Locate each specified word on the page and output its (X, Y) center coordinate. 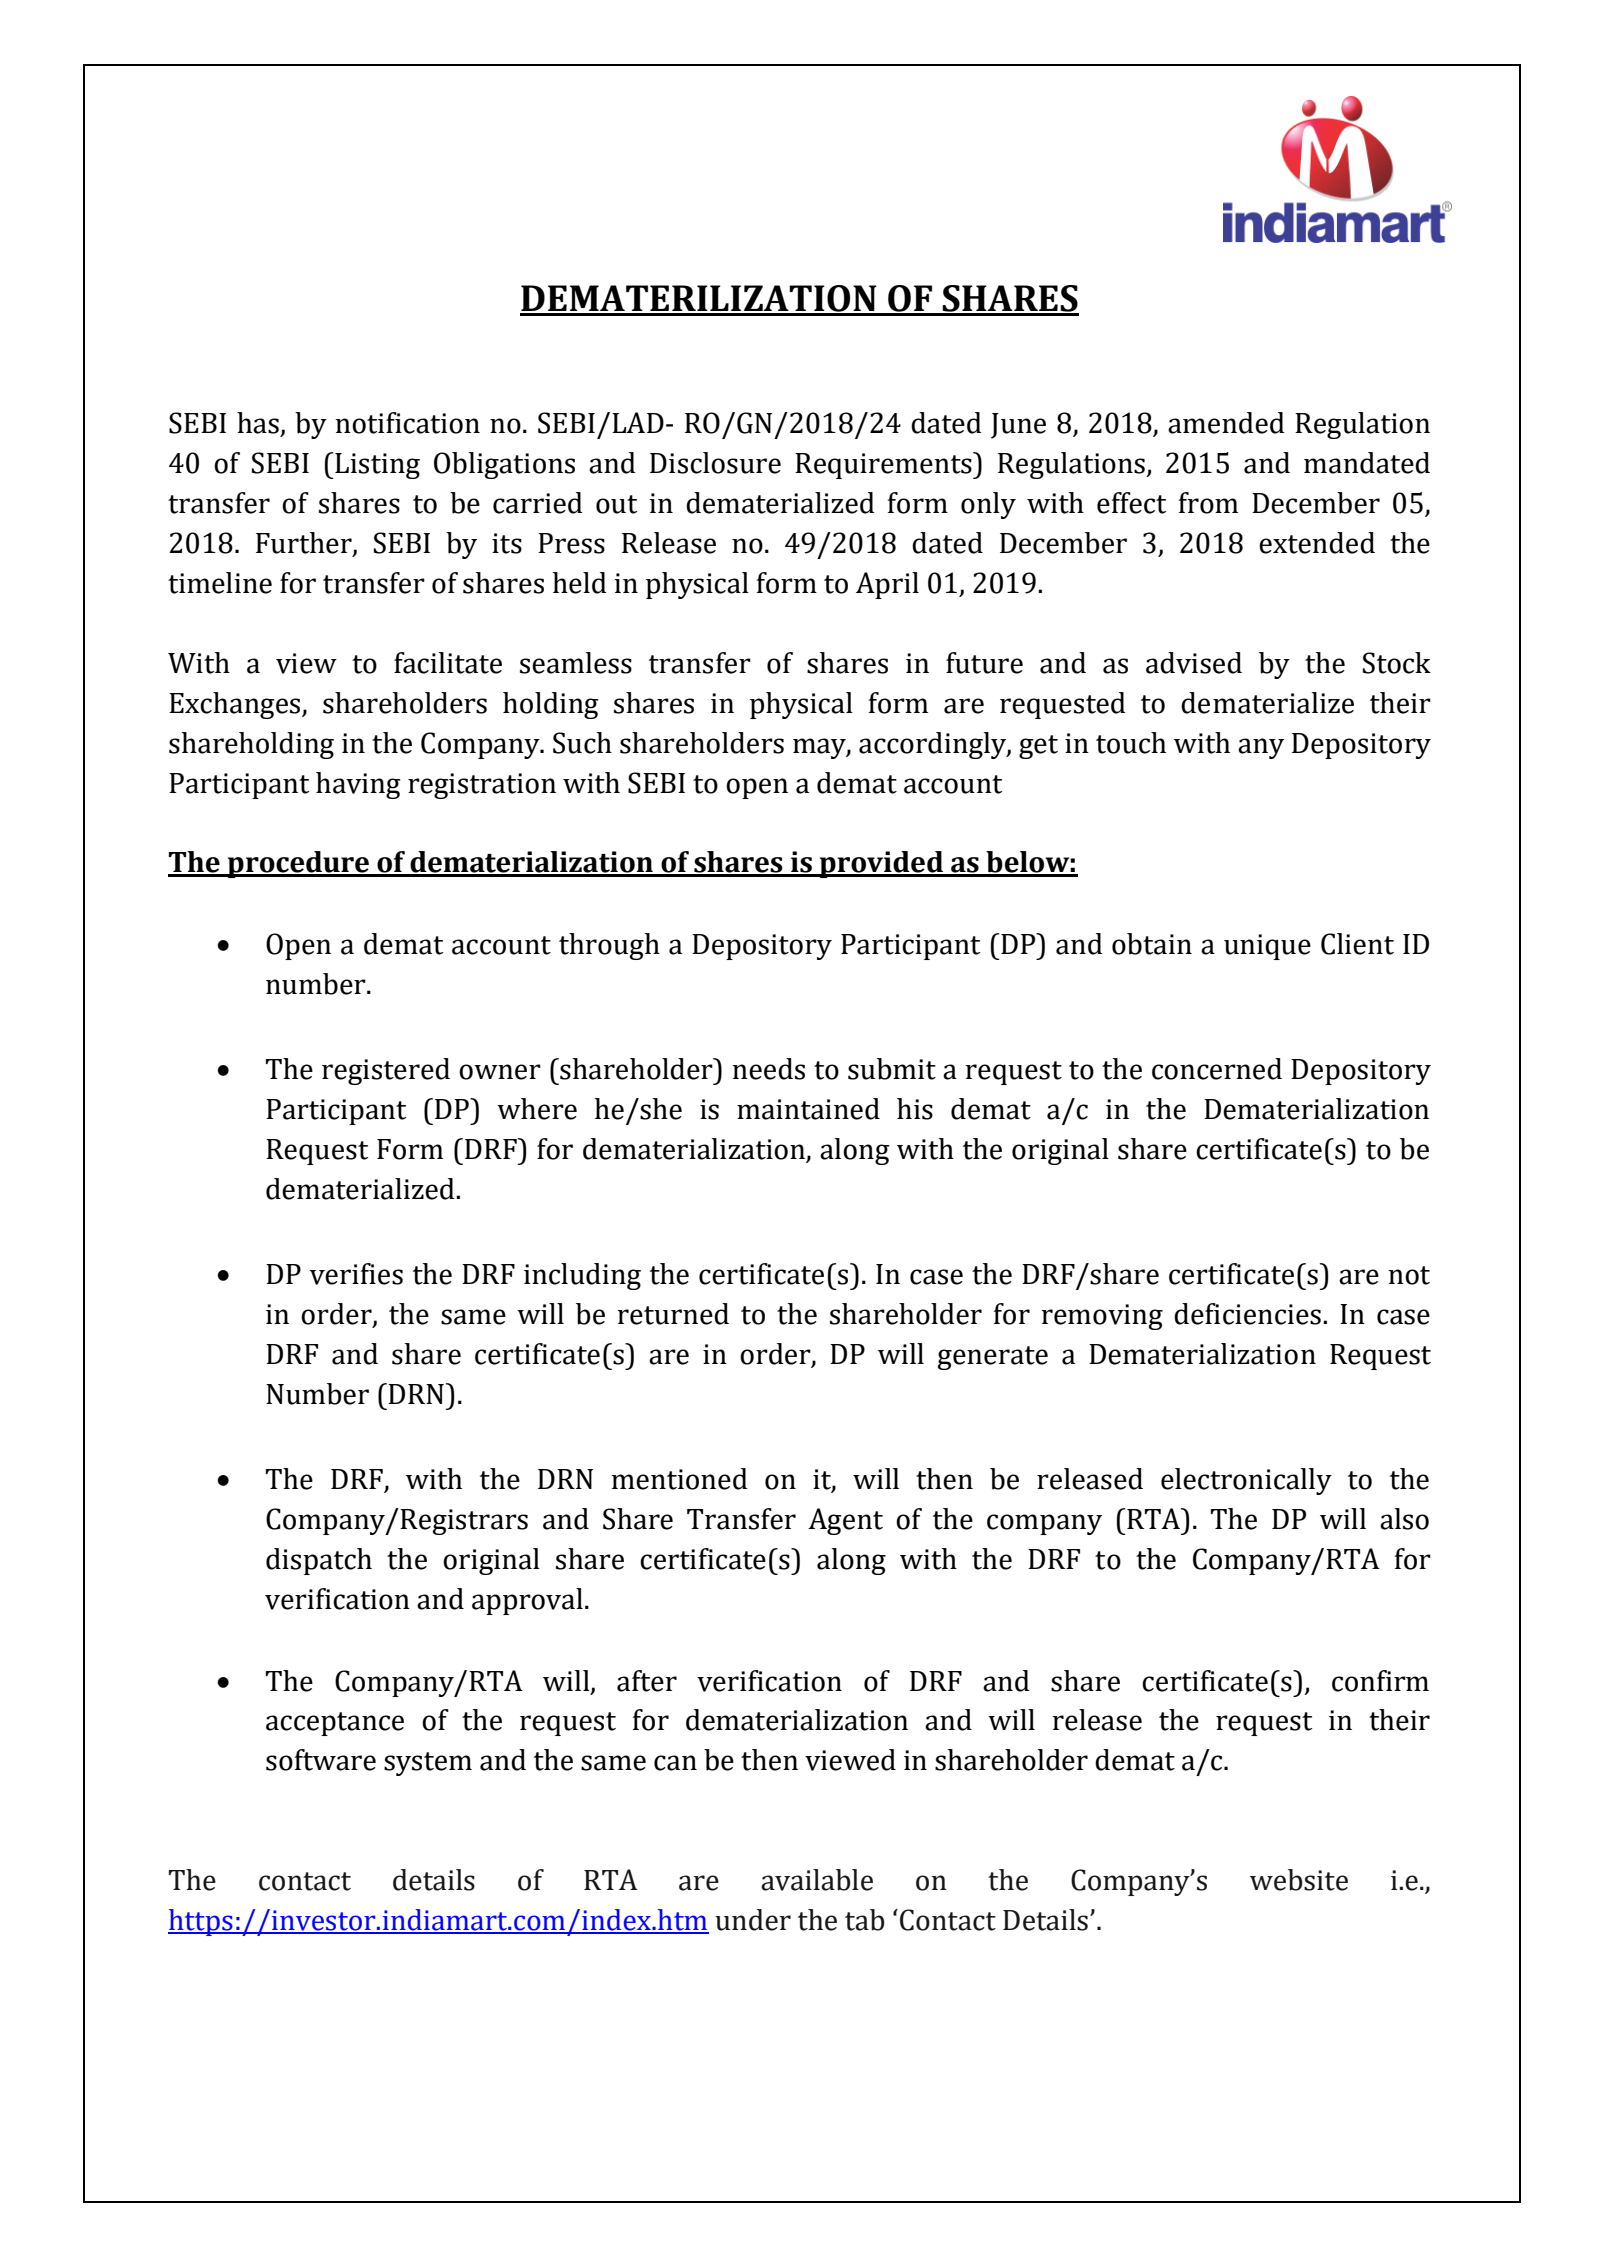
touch (1131, 743)
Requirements (884, 465)
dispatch (319, 1561)
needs (768, 1069)
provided (881, 864)
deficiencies (1247, 1314)
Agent (845, 1521)
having (358, 785)
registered (386, 1071)
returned (673, 1314)
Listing (376, 466)
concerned (1217, 1069)
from (1208, 503)
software (321, 1760)
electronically (1246, 1481)
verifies (356, 1274)
